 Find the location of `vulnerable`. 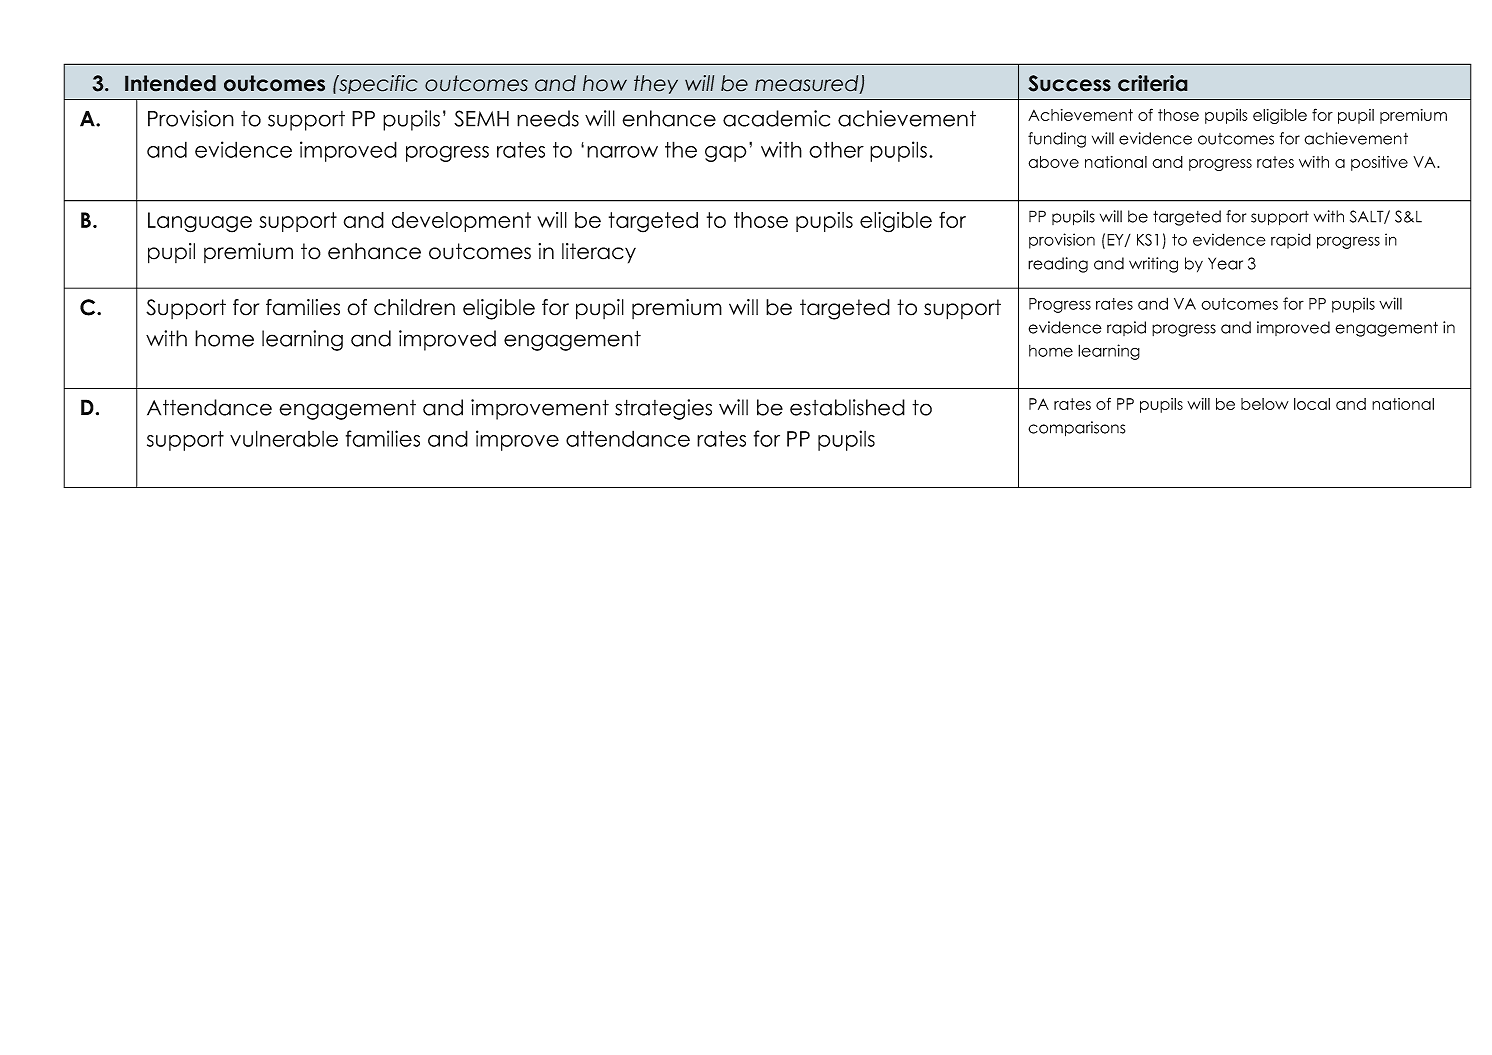

vulnerable is located at coordinates (284, 438).
